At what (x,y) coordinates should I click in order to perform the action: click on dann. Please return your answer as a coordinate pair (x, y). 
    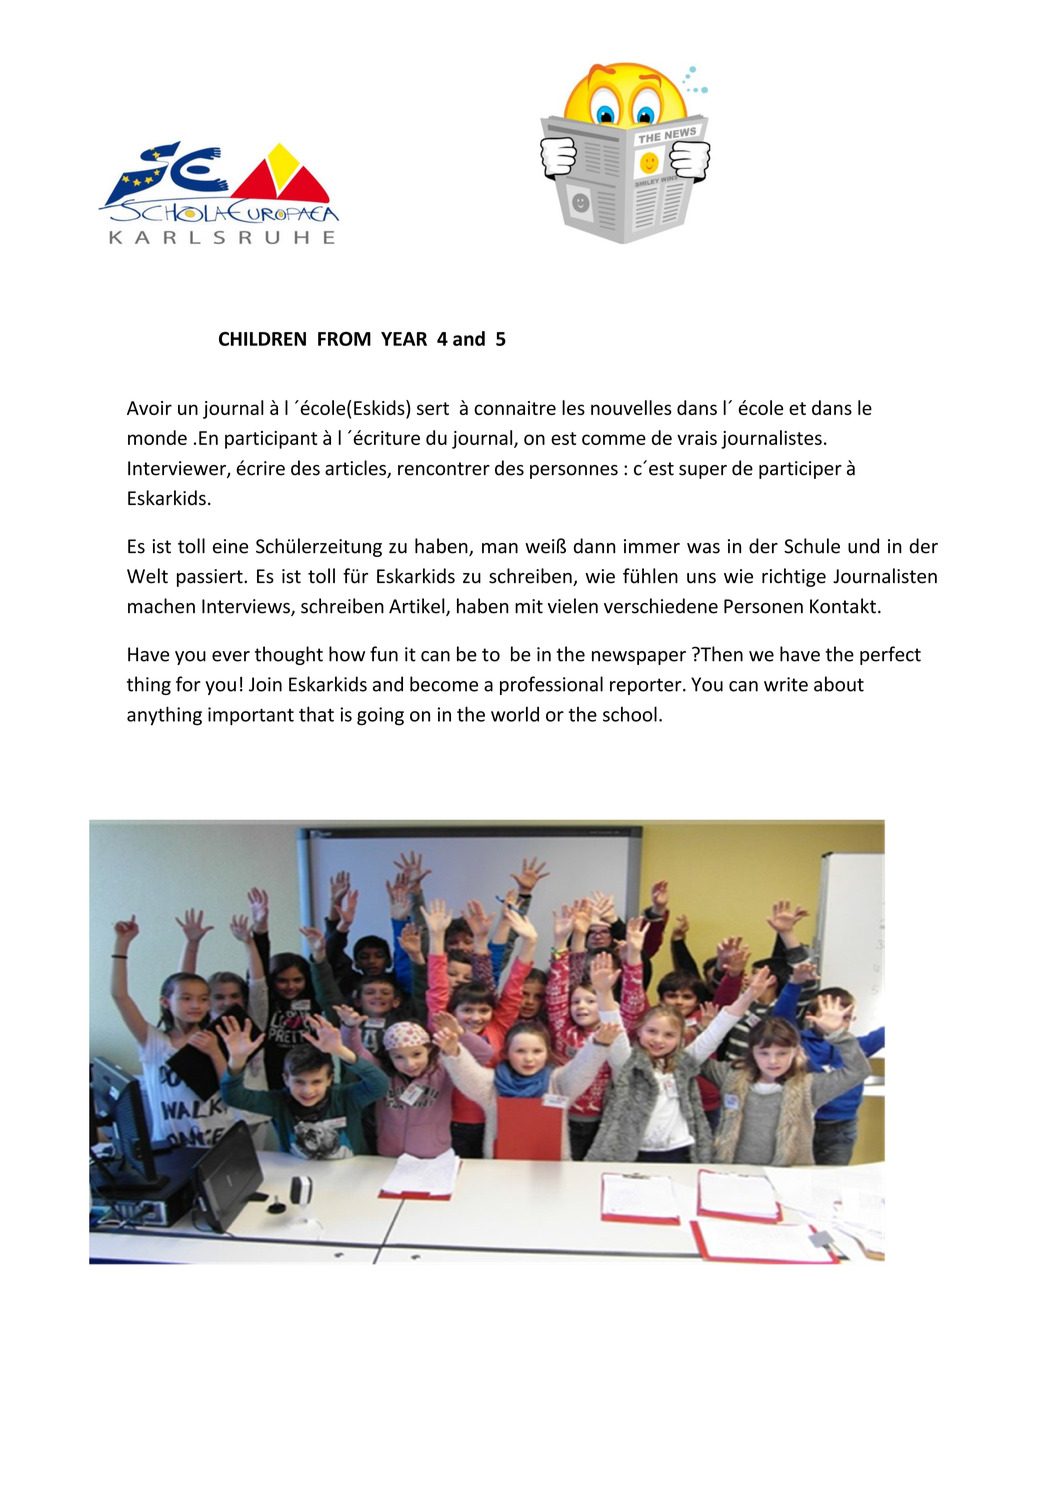
    Looking at the image, I should click on (594, 546).
